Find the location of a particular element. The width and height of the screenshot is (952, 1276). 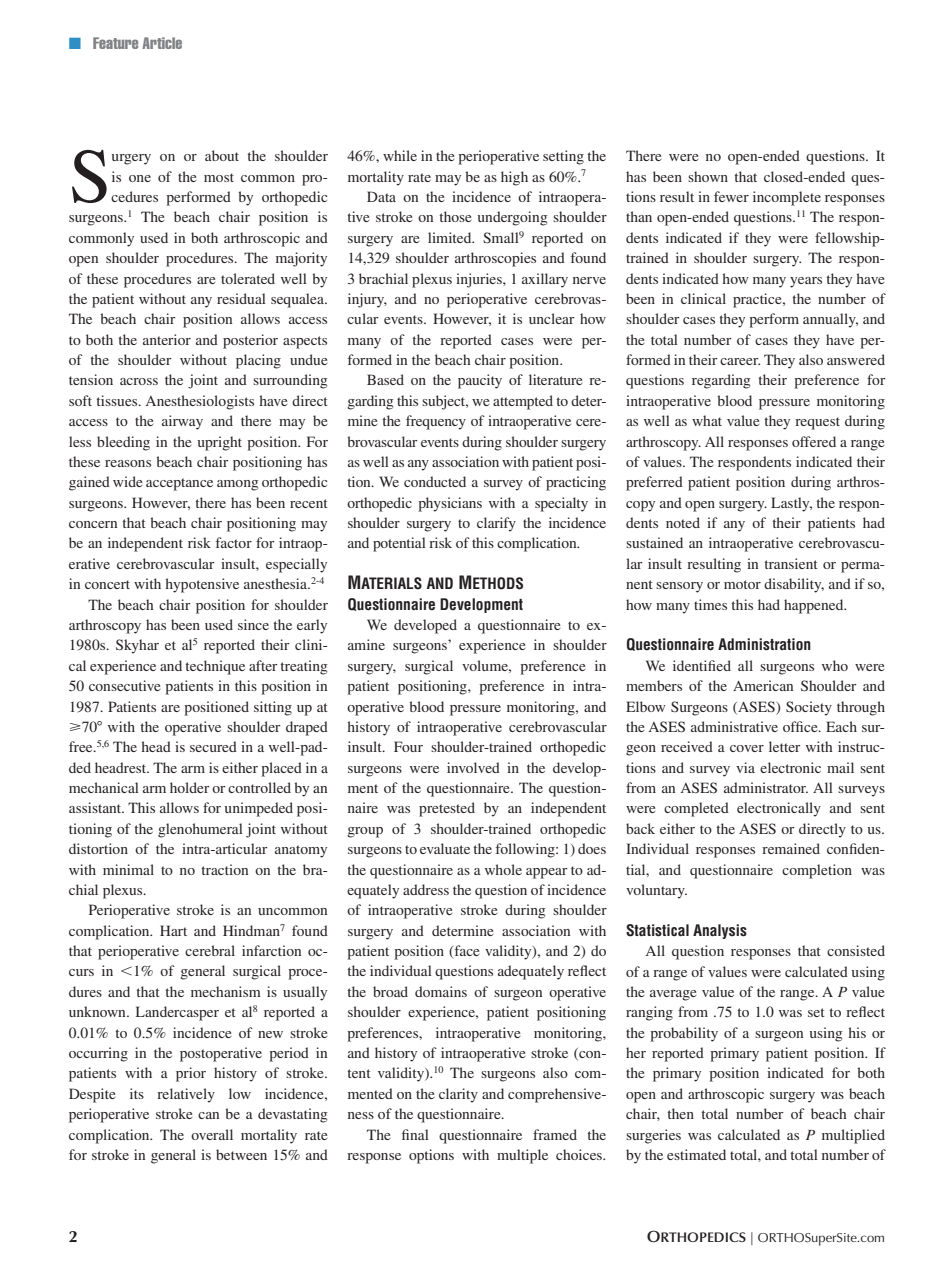

shown is located at coordinates (708, 176).
